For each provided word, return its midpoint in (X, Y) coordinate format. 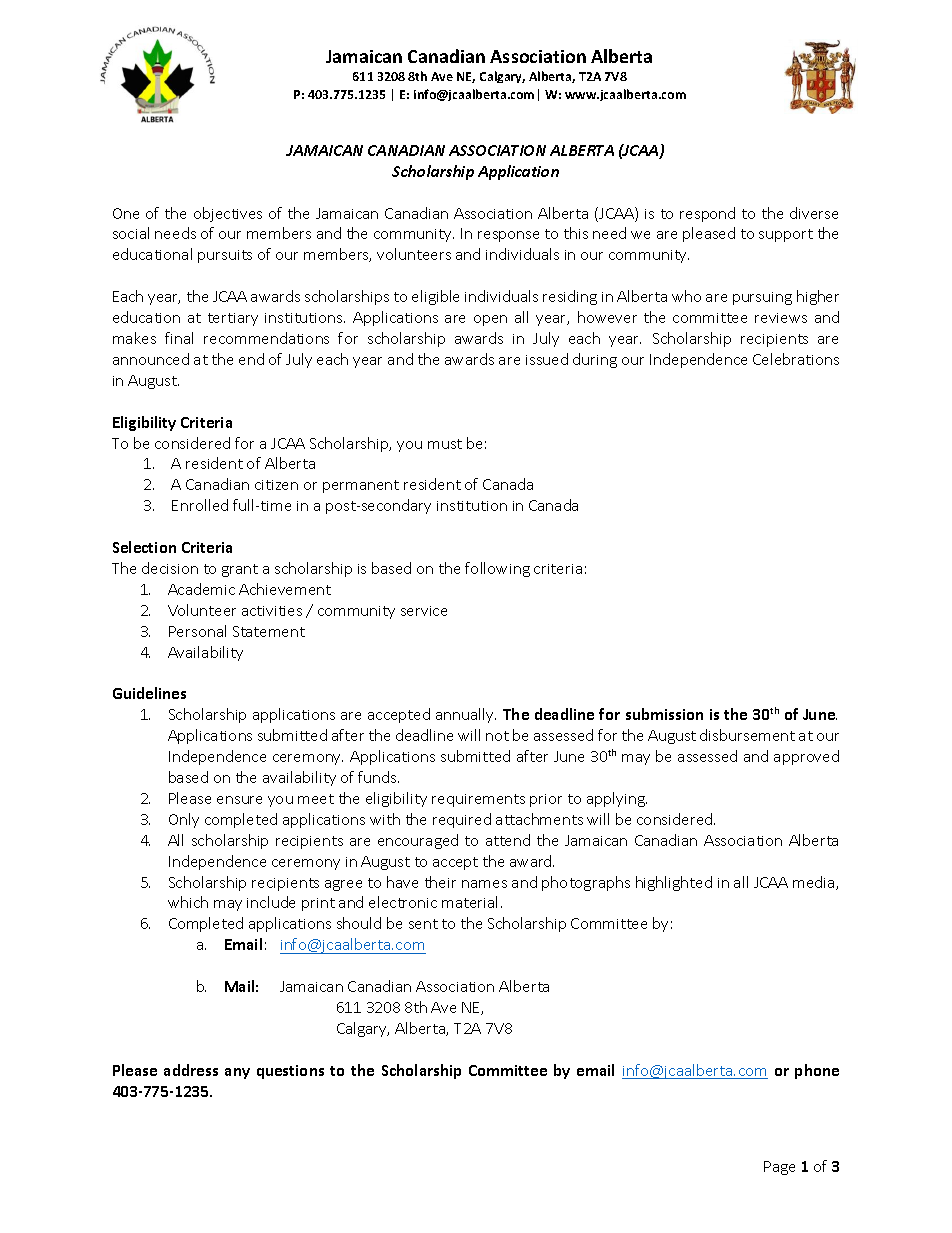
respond (707, 214)
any (237, 1073)
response (508, 236)
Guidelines (149, 693)
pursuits (225, 256)
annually (466, 715)
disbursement (747, 735)
